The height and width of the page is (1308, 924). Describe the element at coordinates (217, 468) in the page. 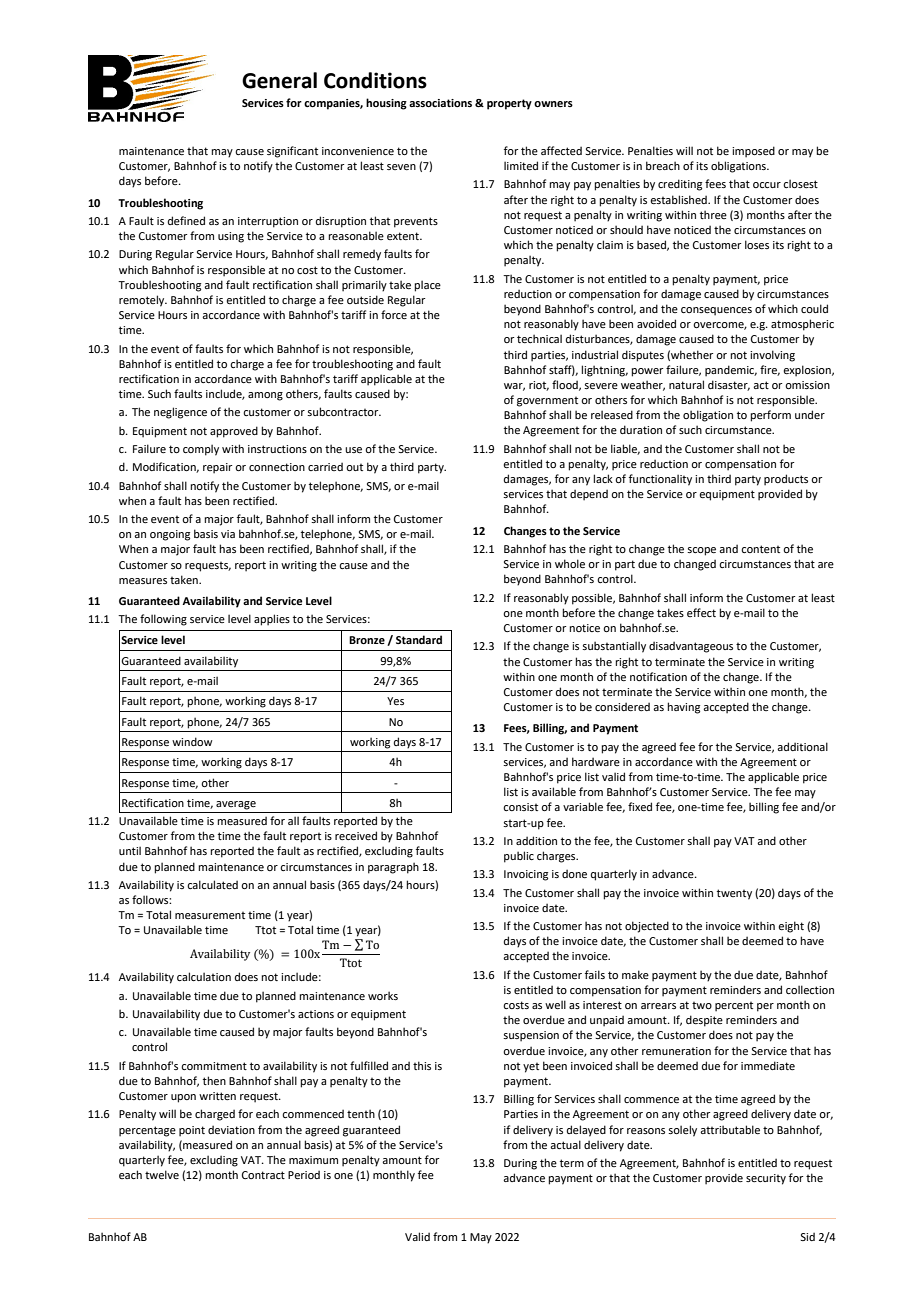

I see `repair` at that location.
